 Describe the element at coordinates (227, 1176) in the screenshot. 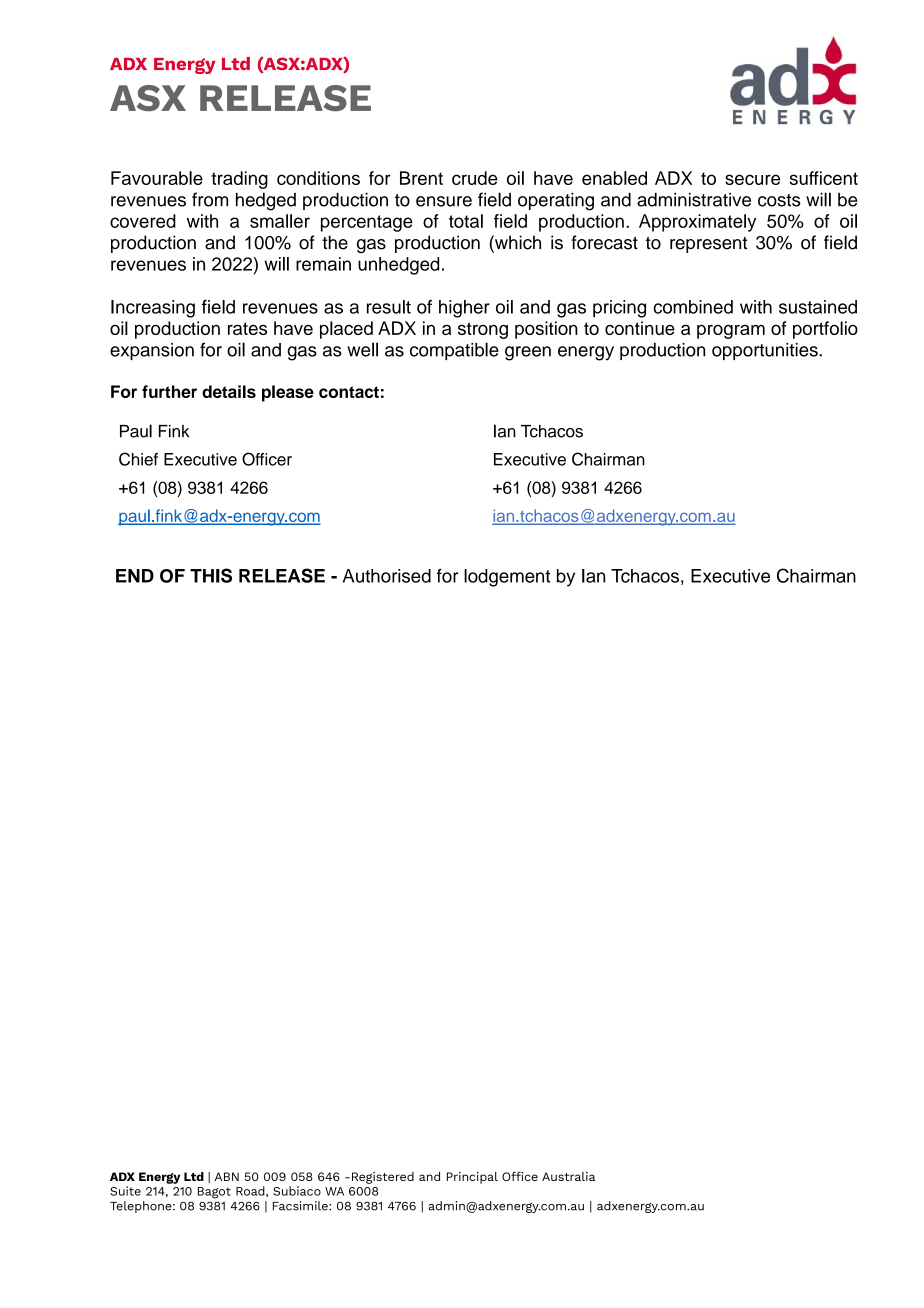

I see `ABN` at that location.
